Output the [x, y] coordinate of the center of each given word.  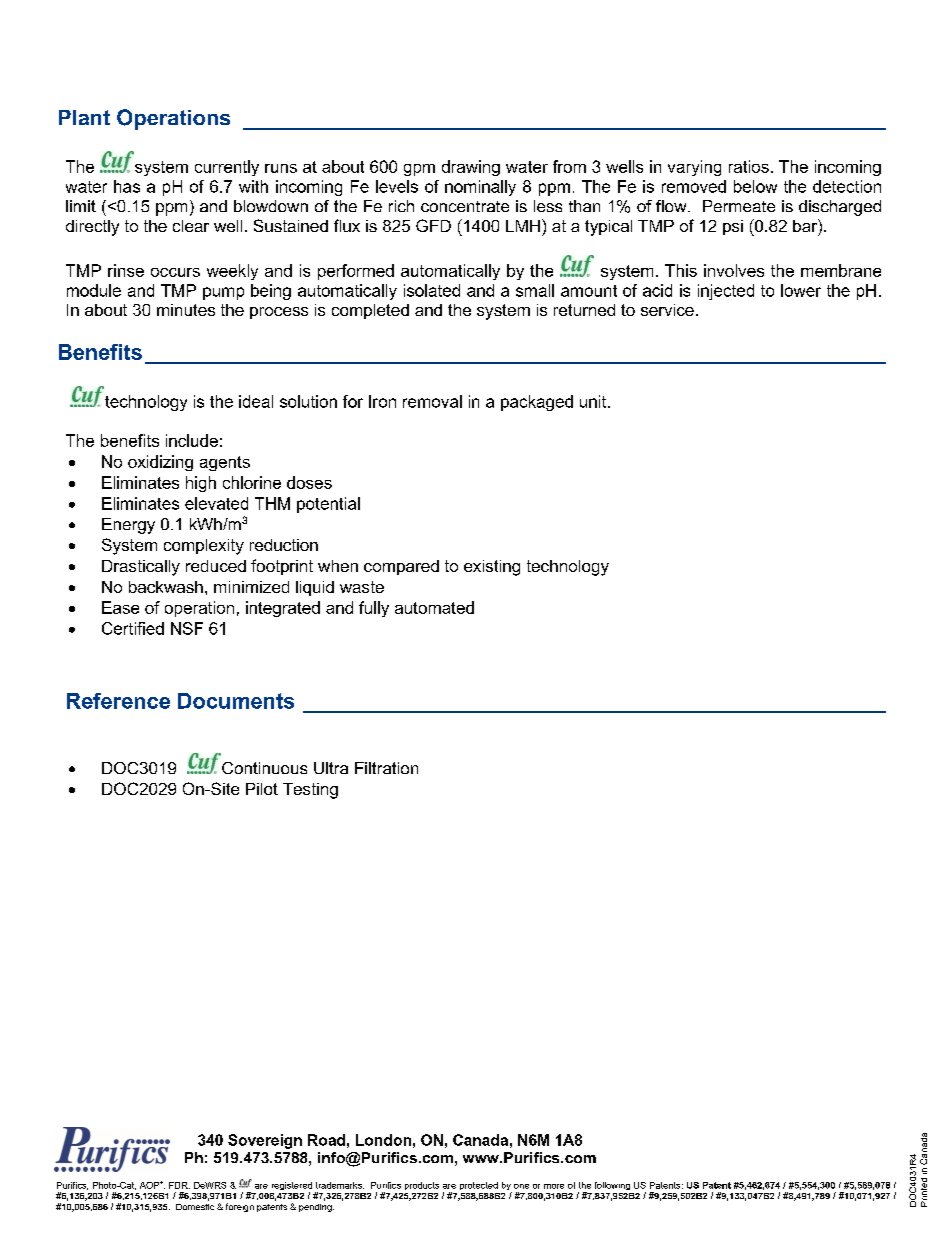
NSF [187, 628]
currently [227, 168]
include [192, 440]
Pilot [262, 789]
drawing [471, 168]
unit [594, 401]
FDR [179, 1185]
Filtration [386, 768]
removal [432, 401]
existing [492, 568]
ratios [749, 166]
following [612, 1186]
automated [434, 607]
